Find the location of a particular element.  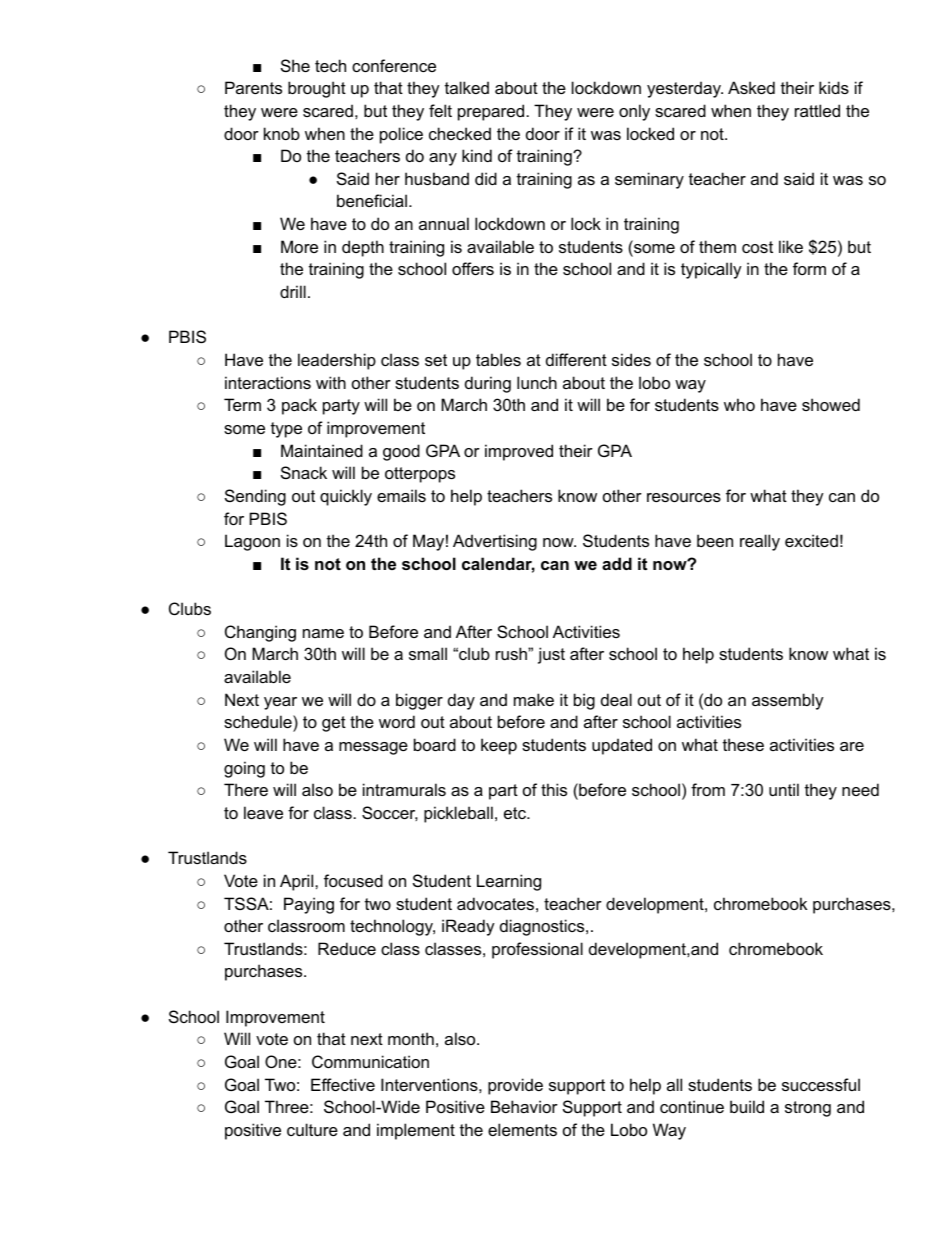

Behavior is located at coordinates (524, 1106).
